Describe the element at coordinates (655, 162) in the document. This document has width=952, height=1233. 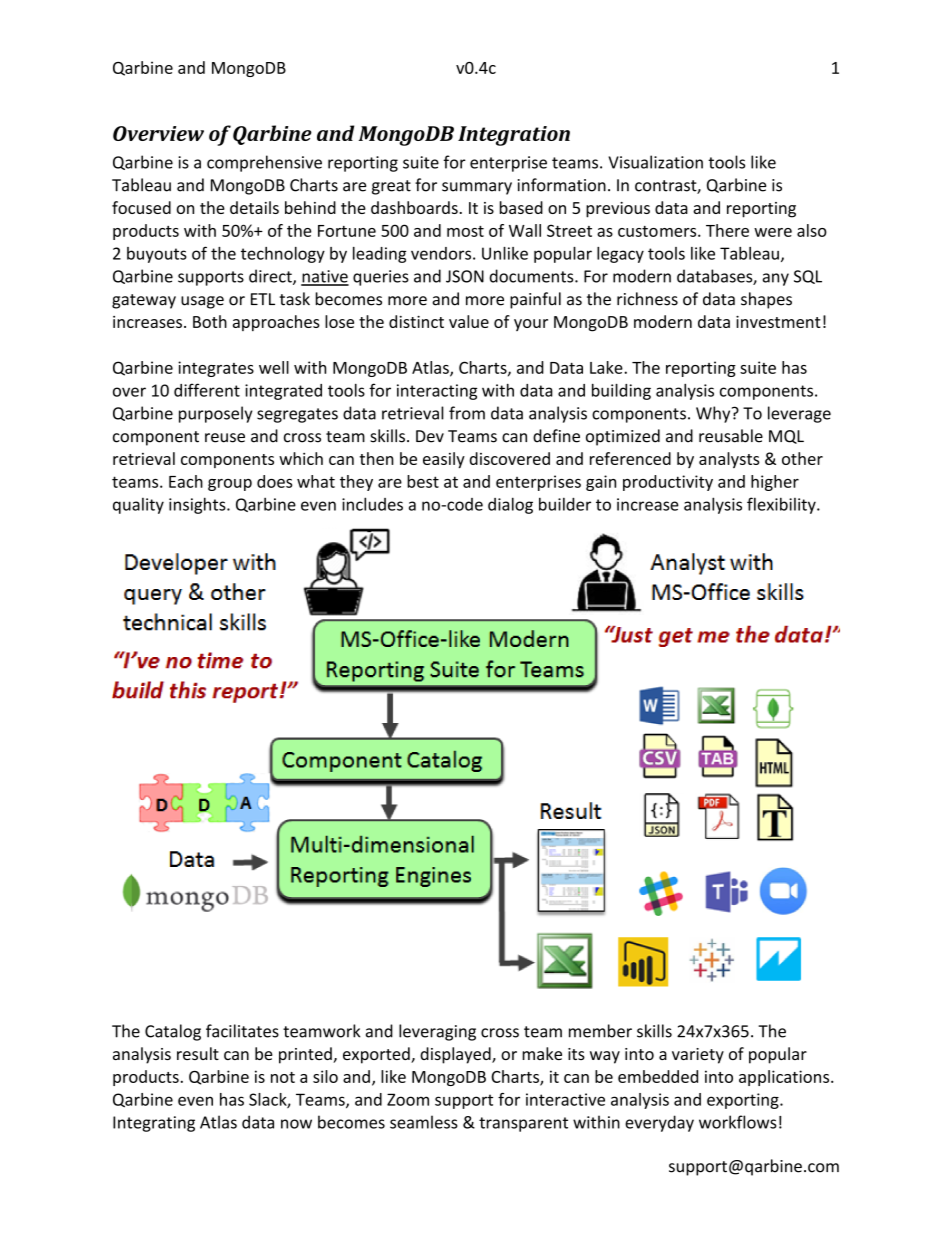
I see `Visualization` at that location.
